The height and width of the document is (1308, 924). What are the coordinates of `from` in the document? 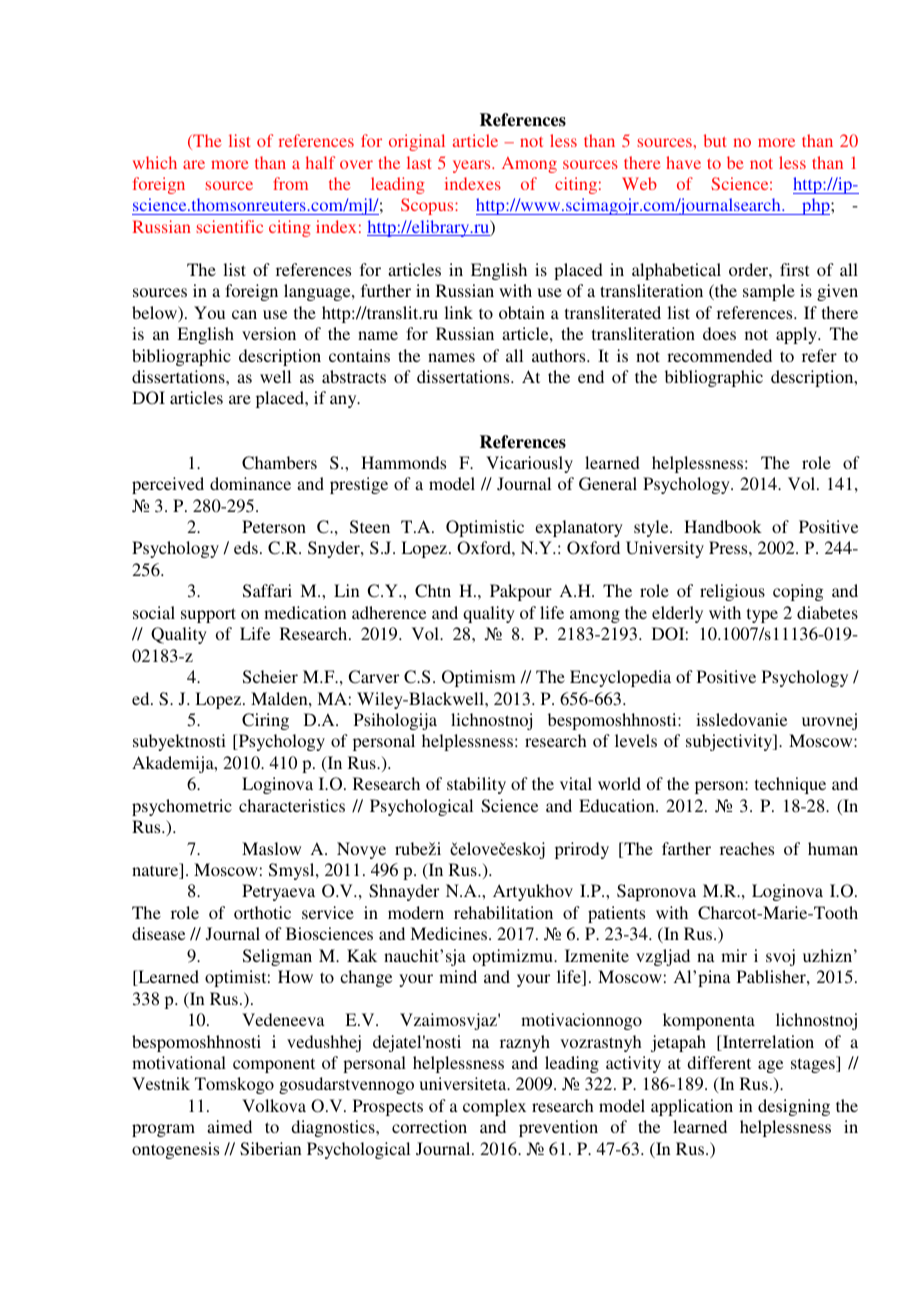 It's located at (290, 183).
